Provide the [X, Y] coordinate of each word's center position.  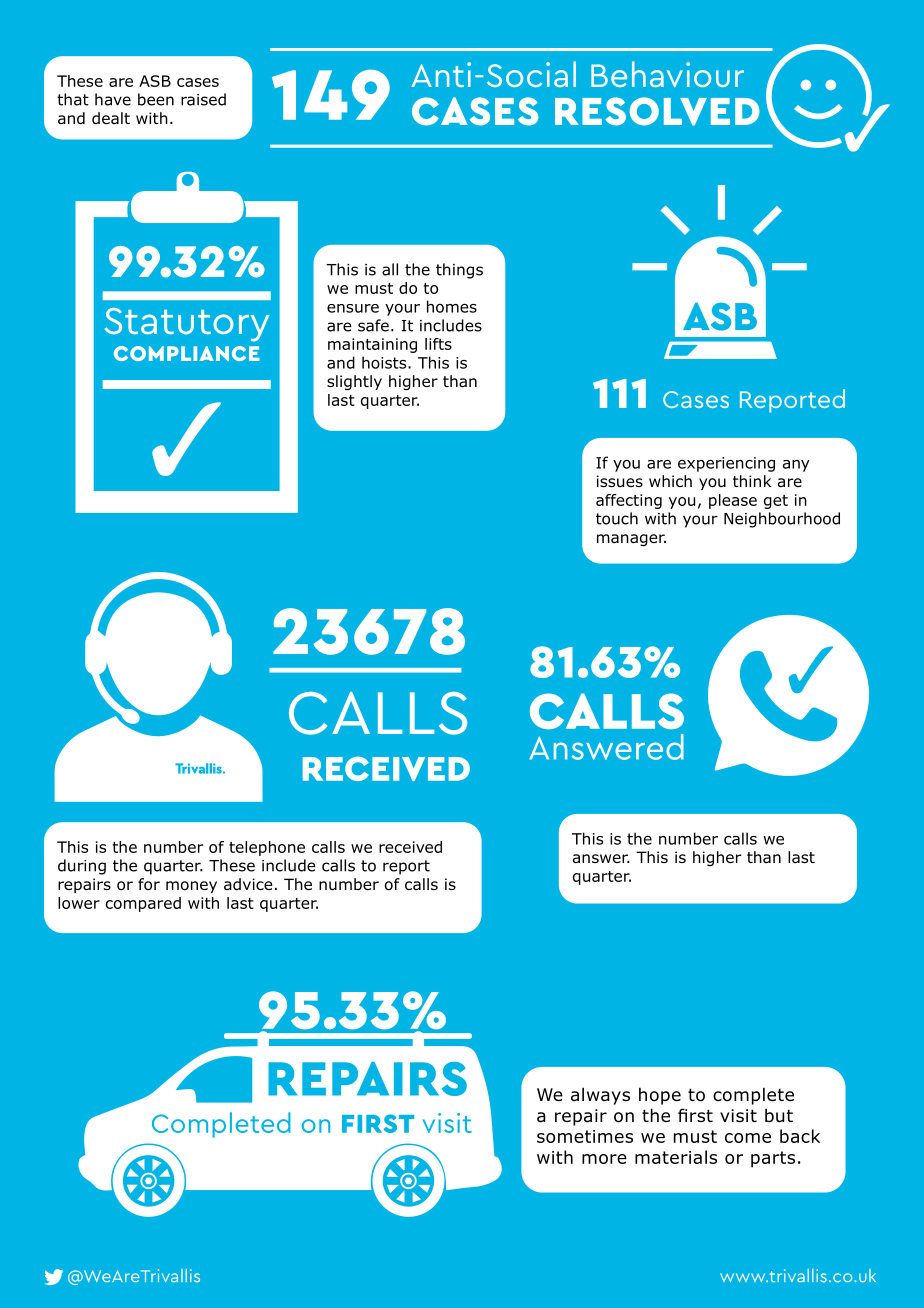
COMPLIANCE [187, 353]
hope [660, 1096]
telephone [267, 848]
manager [631, 540]
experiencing [726, 464]
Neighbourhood [782, 520]
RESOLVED [657, 111]
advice [248, 884]
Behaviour [667, 74]
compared [143, 904]
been [156, 99]
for [149, 884]
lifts [438, 344]
